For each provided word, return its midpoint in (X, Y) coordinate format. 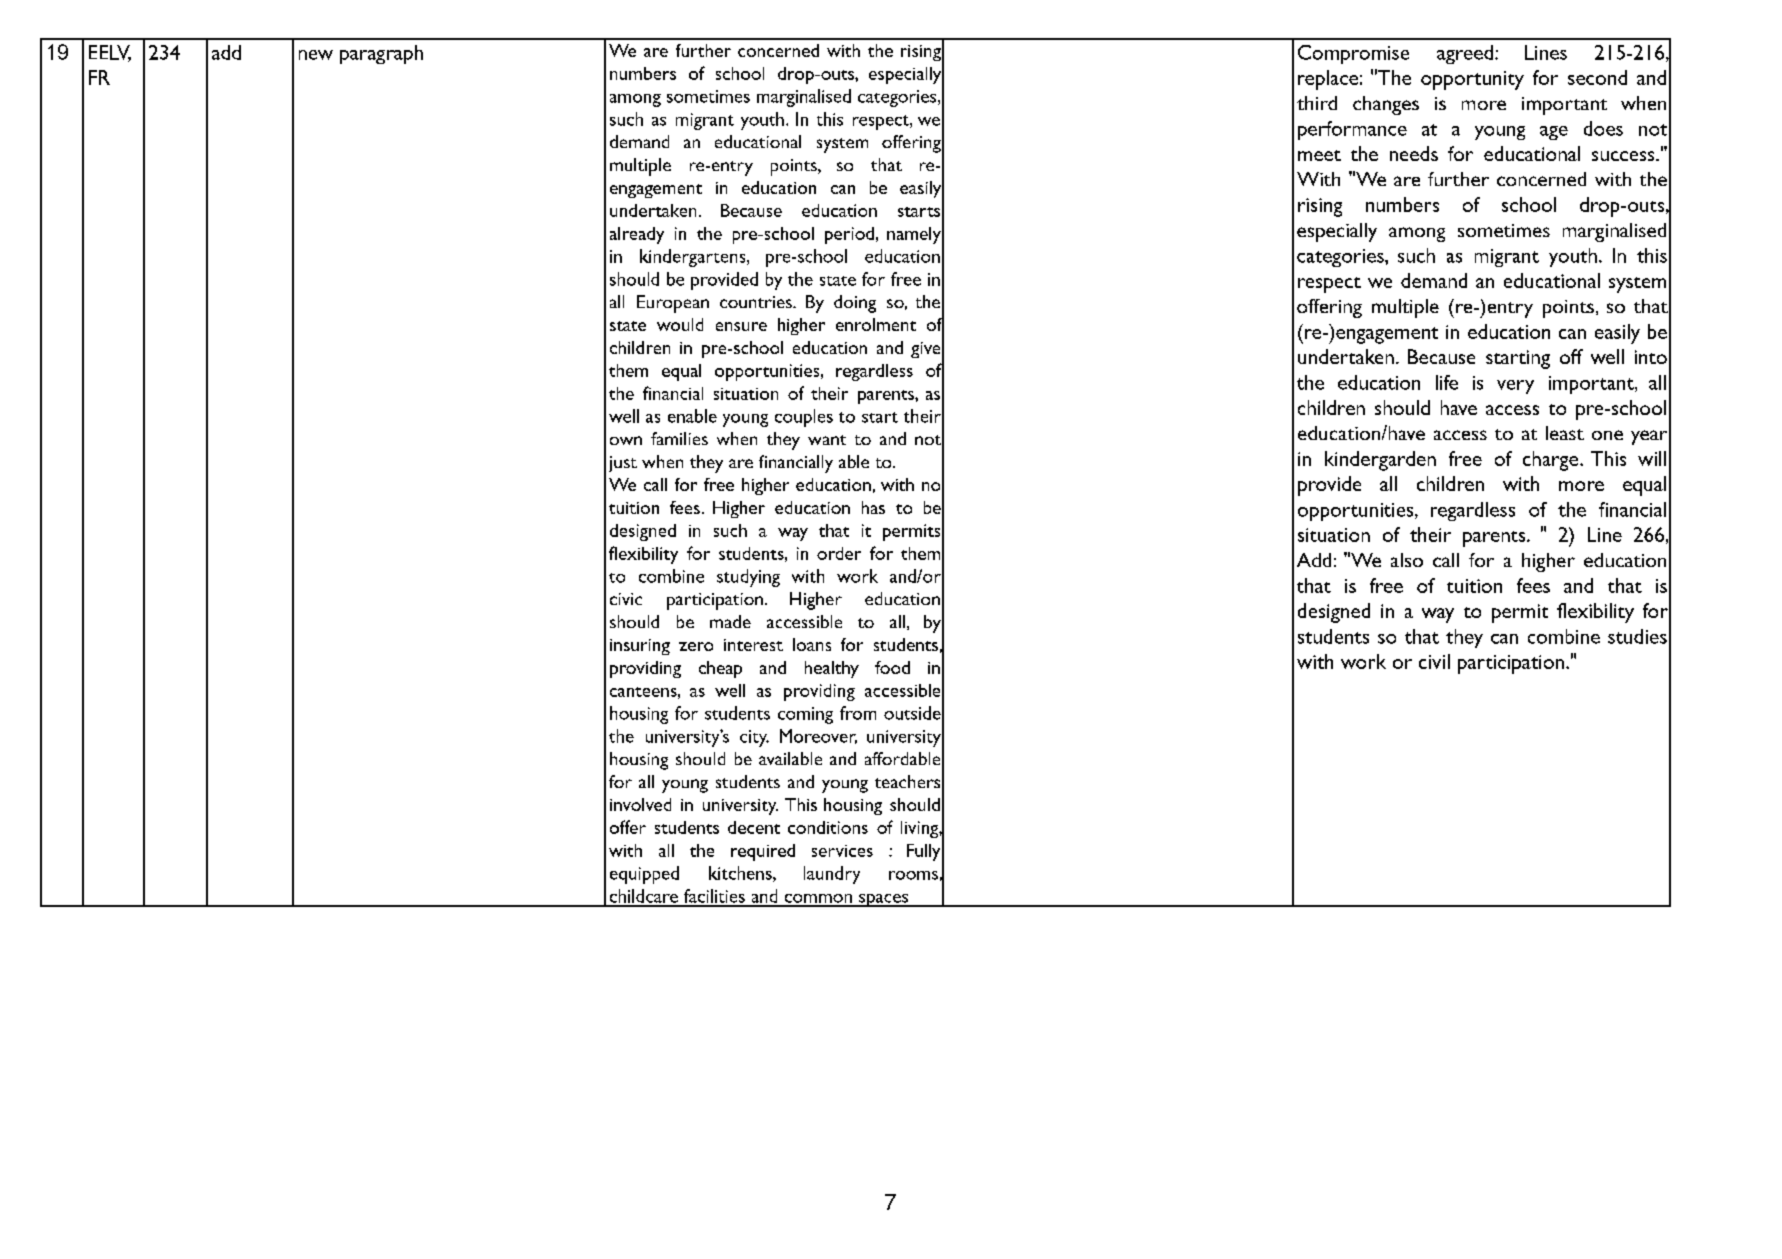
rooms (913, 875)
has (873, 507)
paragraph (381, 54)
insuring (640, 647)
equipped (644, 875)
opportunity (1472, 80)
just (623, 464)
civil (1434, 661)
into (1651, 357)
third (1317, 103)
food (892, 667)
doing (855, 304)
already (637, 235)
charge (1552, 461)
